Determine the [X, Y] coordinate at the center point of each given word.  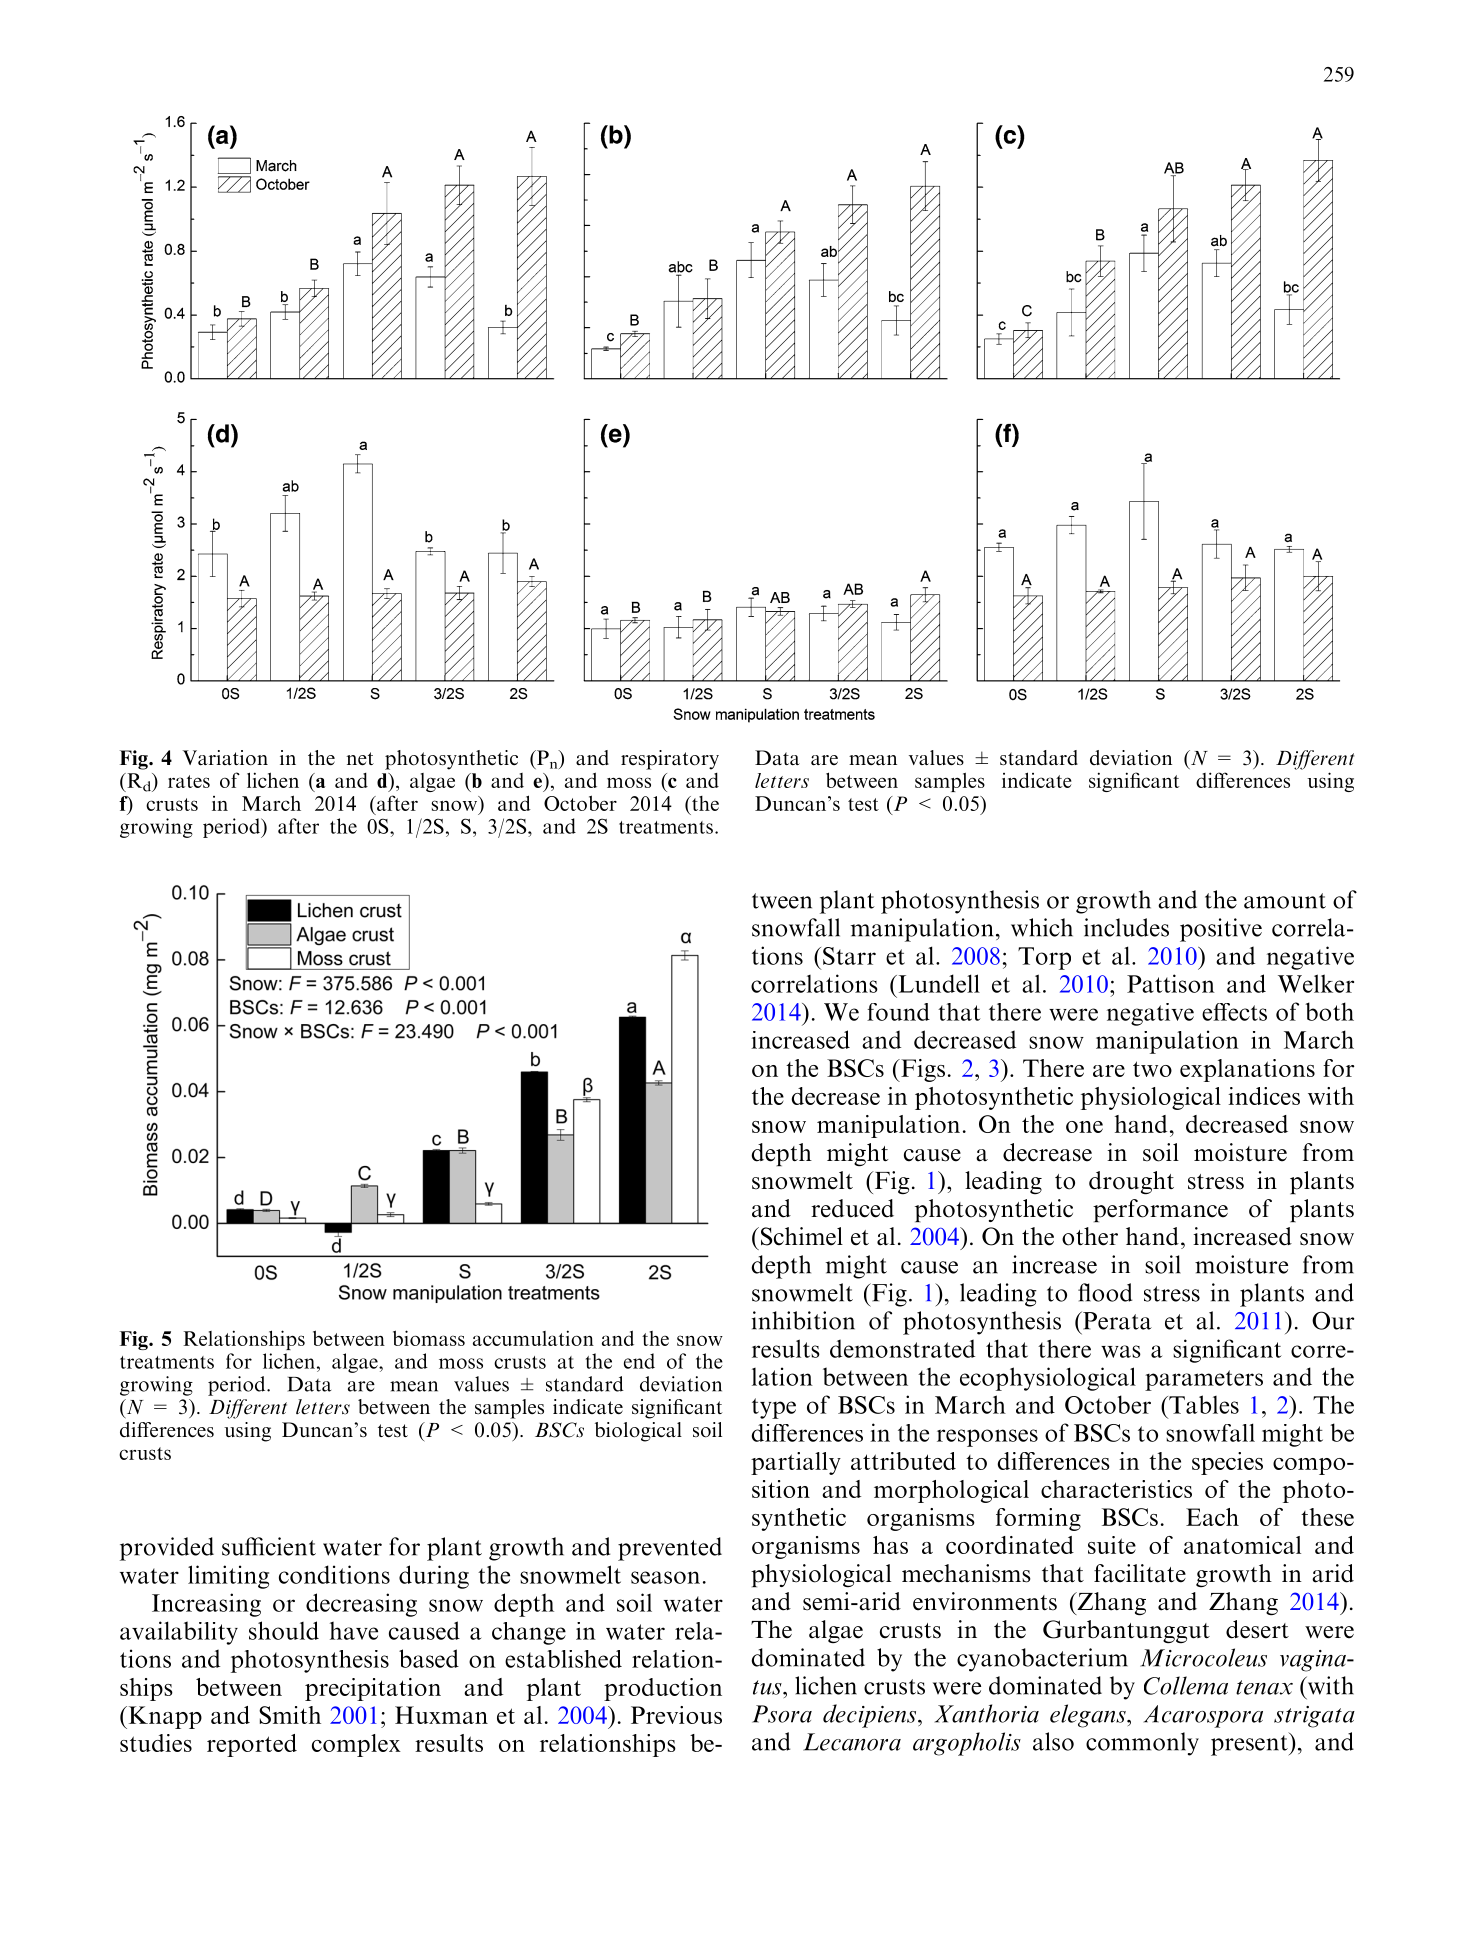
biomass [429, 1338]
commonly [1142, 1744]
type [774, 1408]
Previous [676, 1715]
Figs [922, 1070]
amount [1285, 901]
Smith [290, 1715]
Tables [1203, 1404]
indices [1264, 1096]
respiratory [670, 760]
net [360, 758]
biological [638, 1432]
